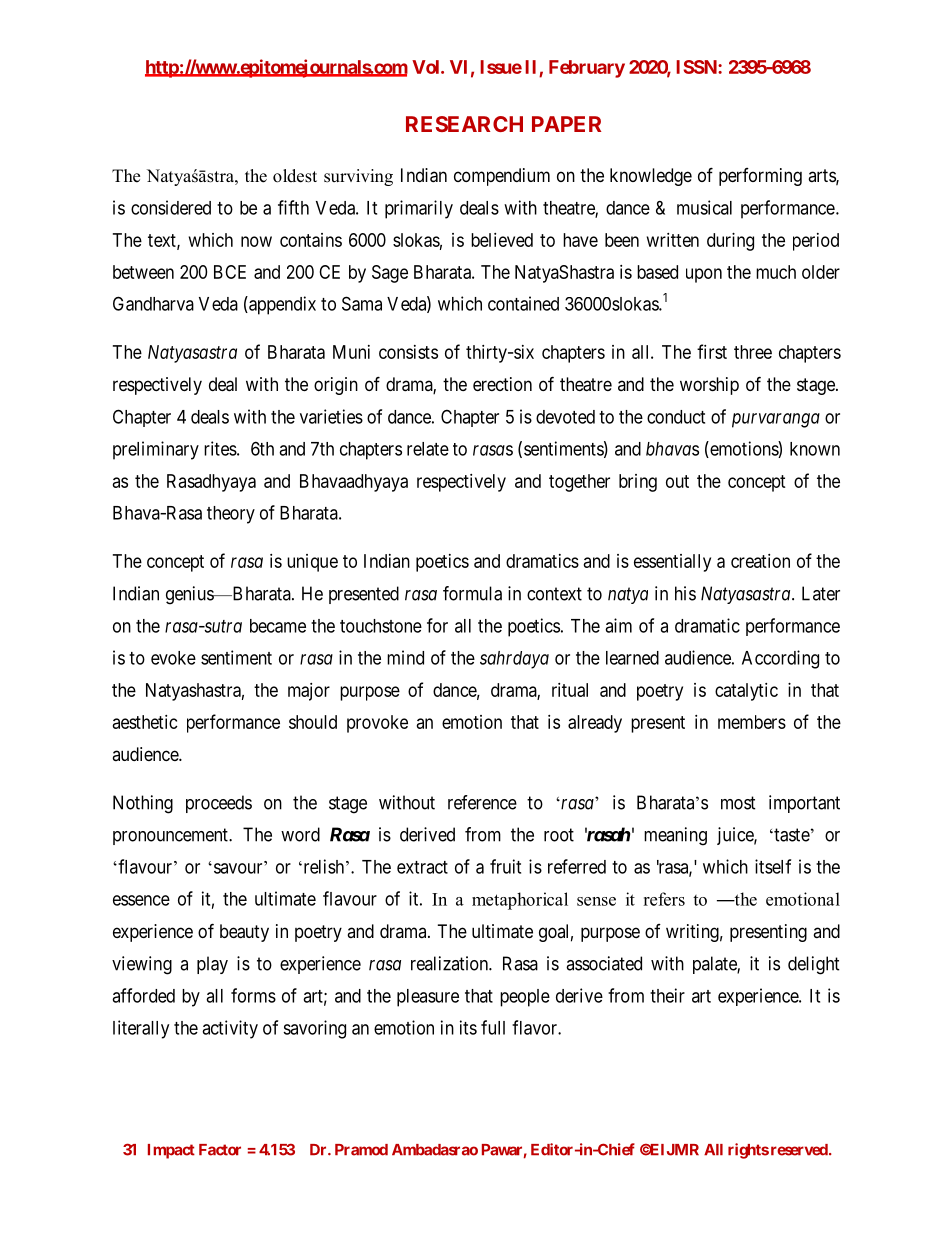 This document has height=1233, width=952. Describe the element at coordinates (760, 561) in the document. I see `creation` at that location.
